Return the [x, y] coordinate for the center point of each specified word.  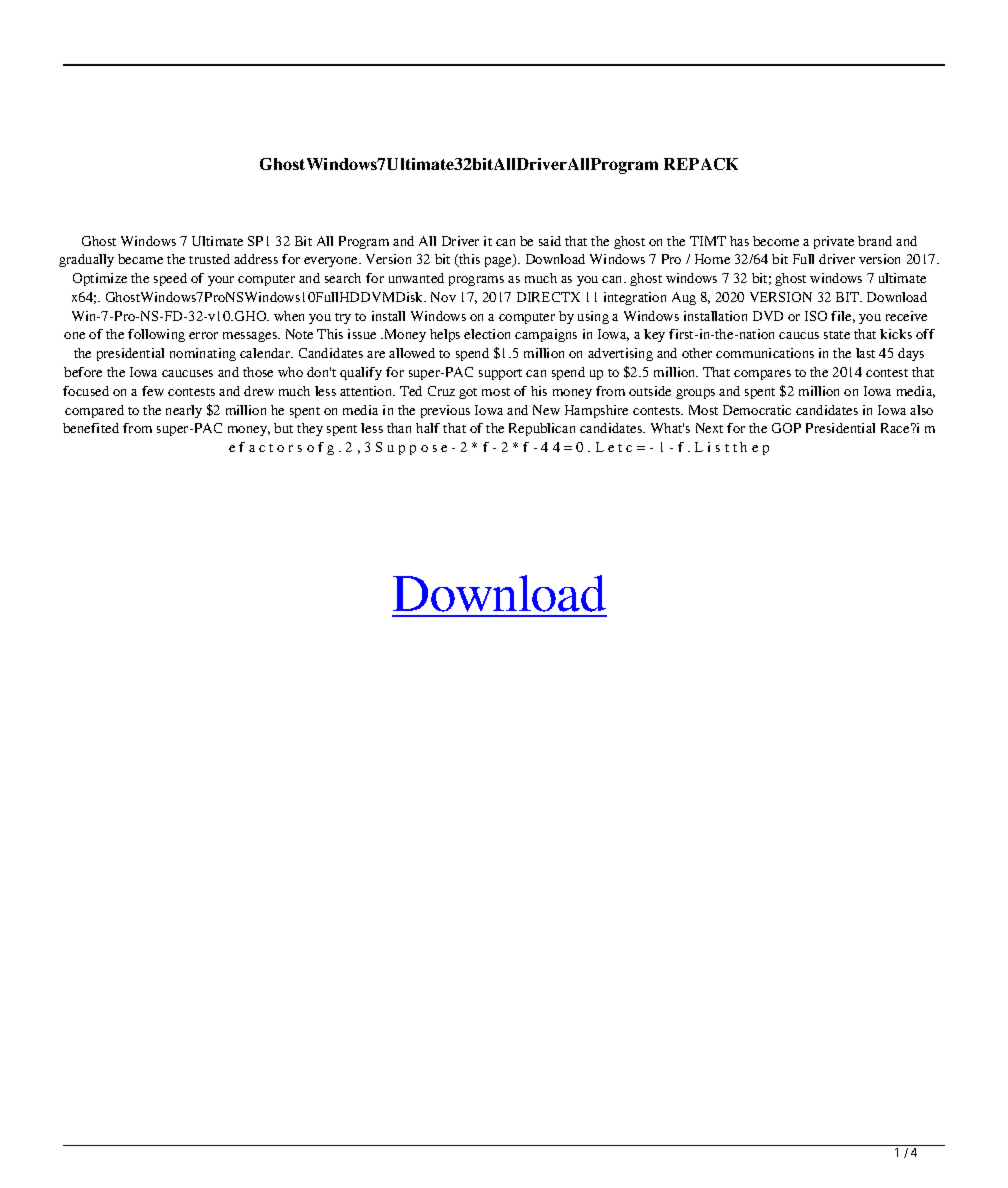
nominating [203, 354]
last [865, 353]
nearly [184, 411]
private [834, 242]
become [776, 241]
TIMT [708, 241]
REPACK [701, 164]
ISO [816, 316]
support [500, 374]
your [221, 281]
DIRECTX [548, 297]
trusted [209, 259]
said [550, 241]
